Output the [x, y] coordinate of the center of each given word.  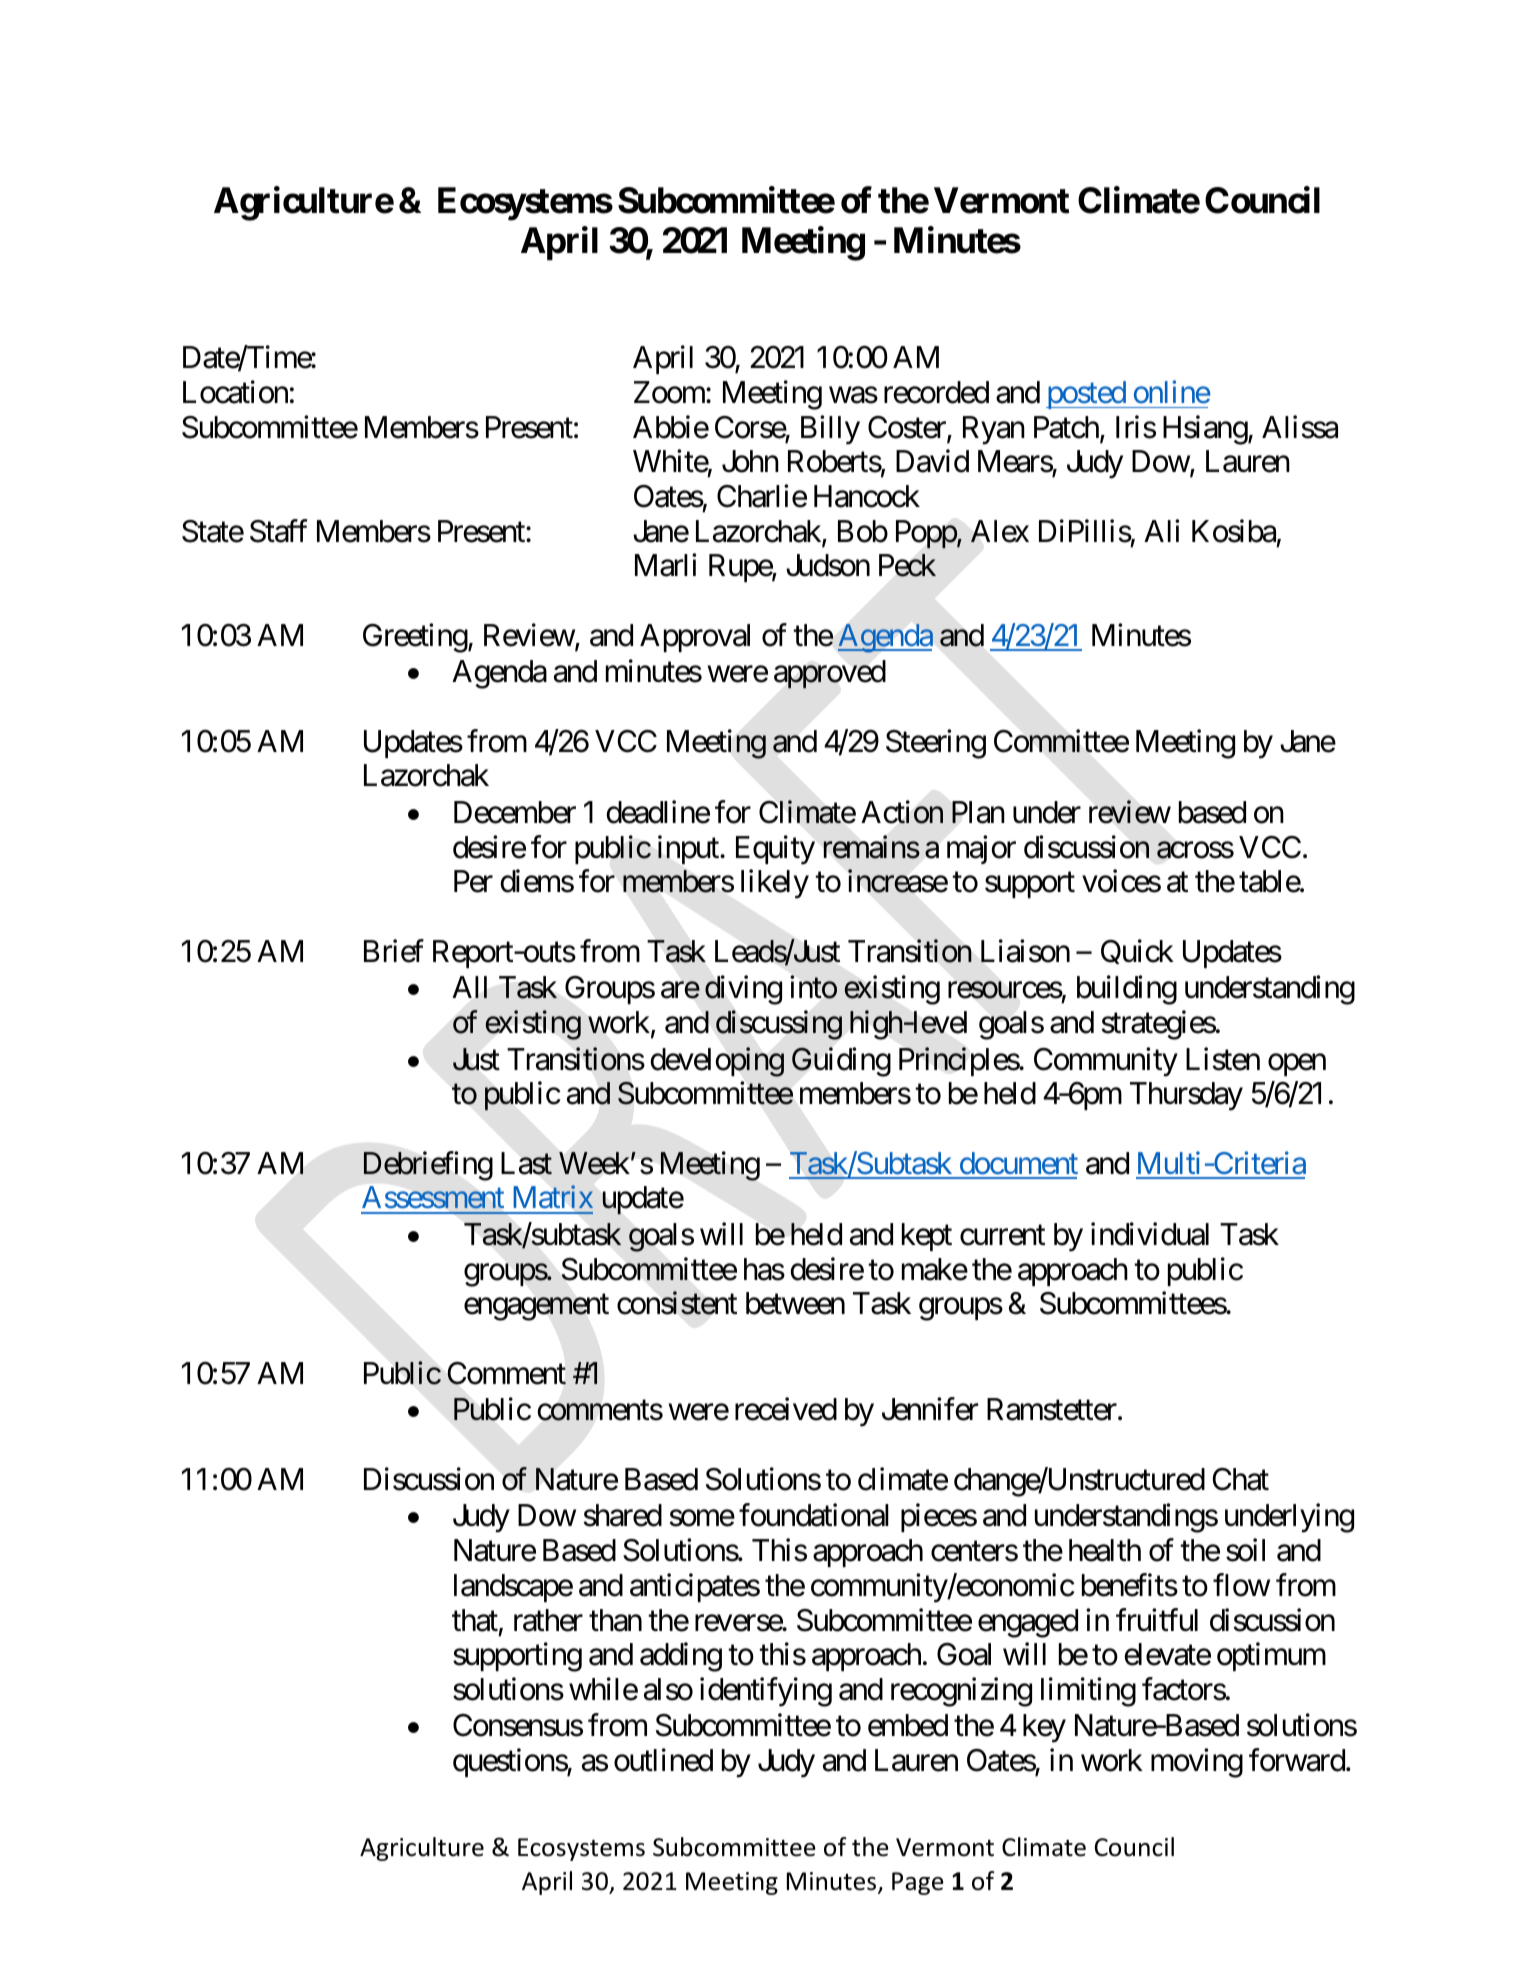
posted [1086, 395]
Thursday [1186, 1096]
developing [717, 1062]
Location [235, 392]
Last [526, 1163]
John [750, 461]
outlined [663, 1760]
